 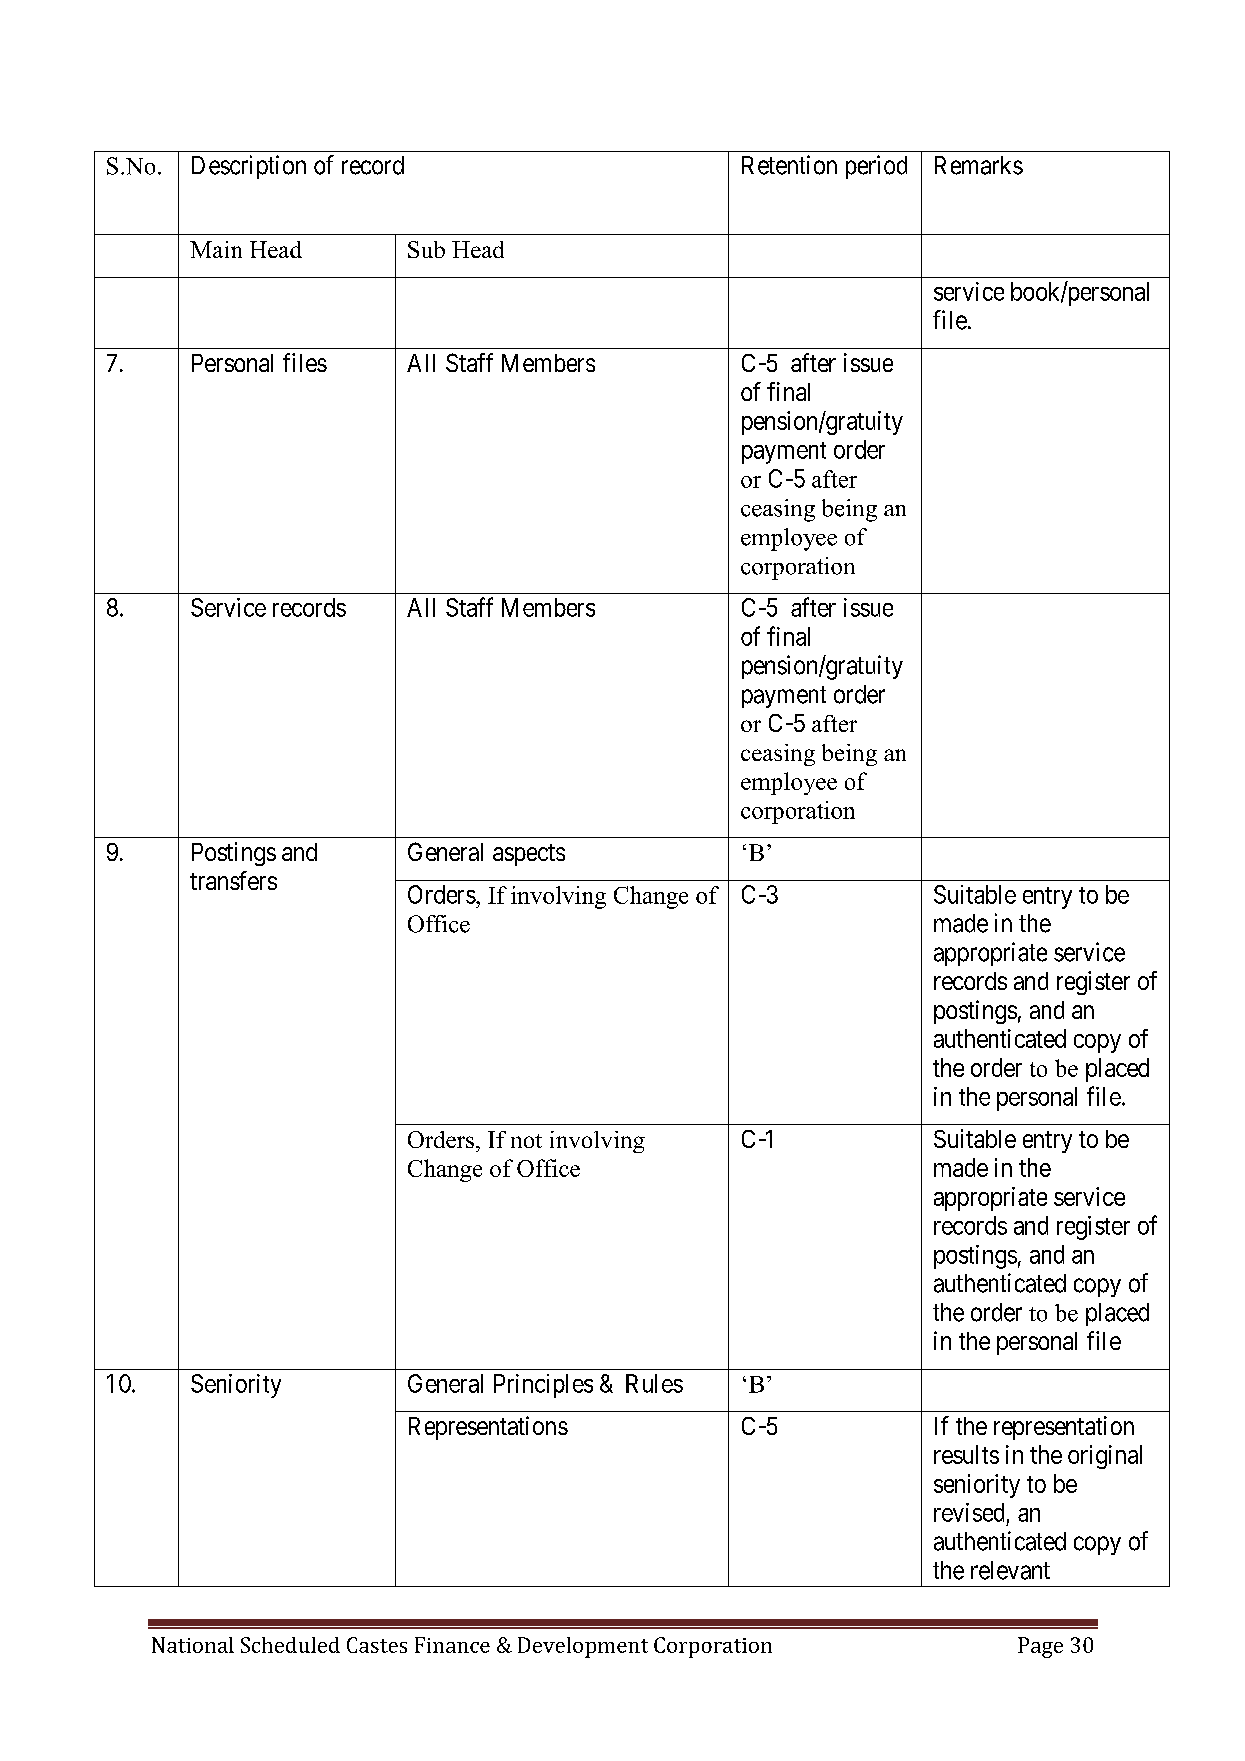 I want to click on relevant, so click(x=1010, y=1570).
